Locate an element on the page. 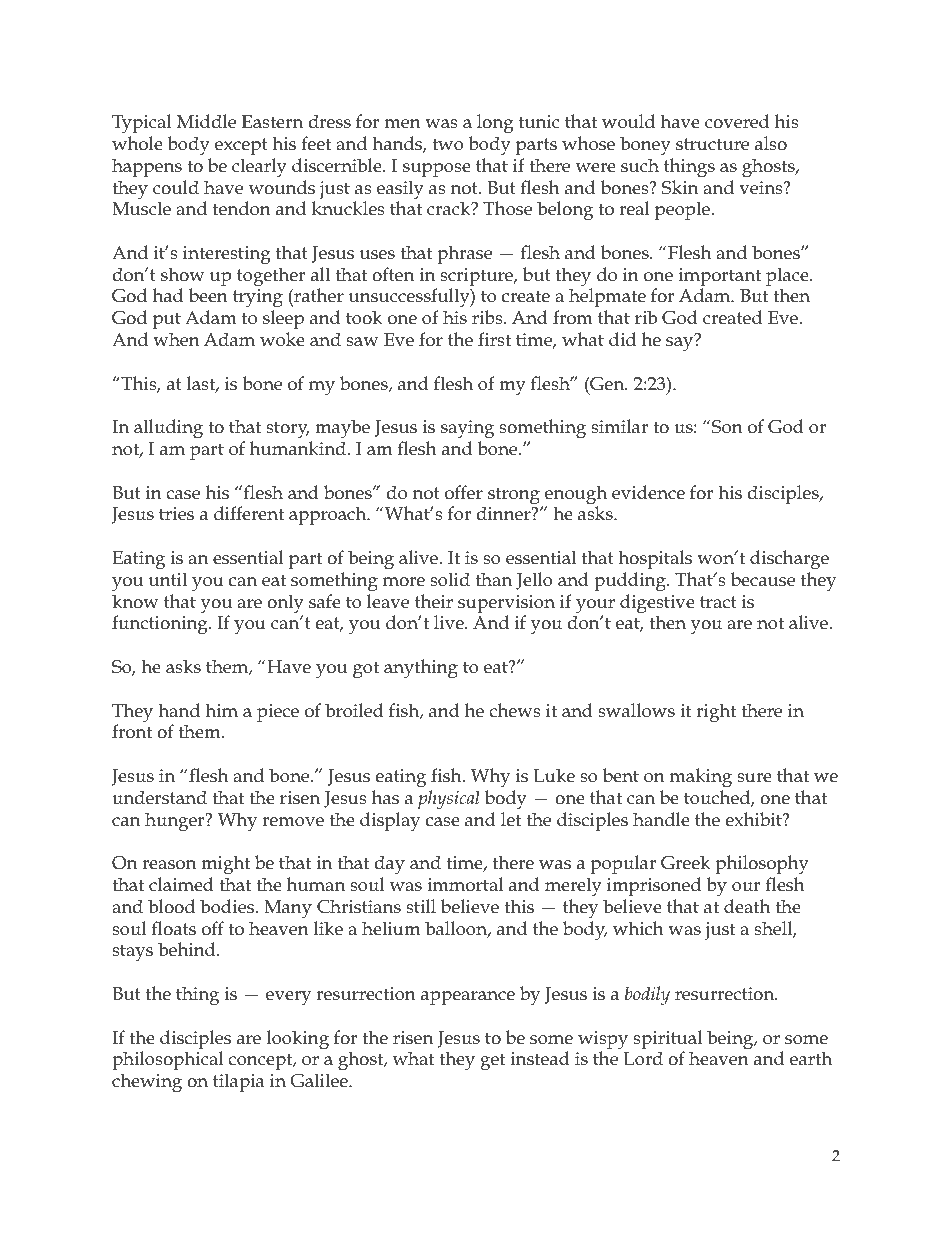 This page has height=1233, width=952. instead is located at coordinates (540, 1058).
